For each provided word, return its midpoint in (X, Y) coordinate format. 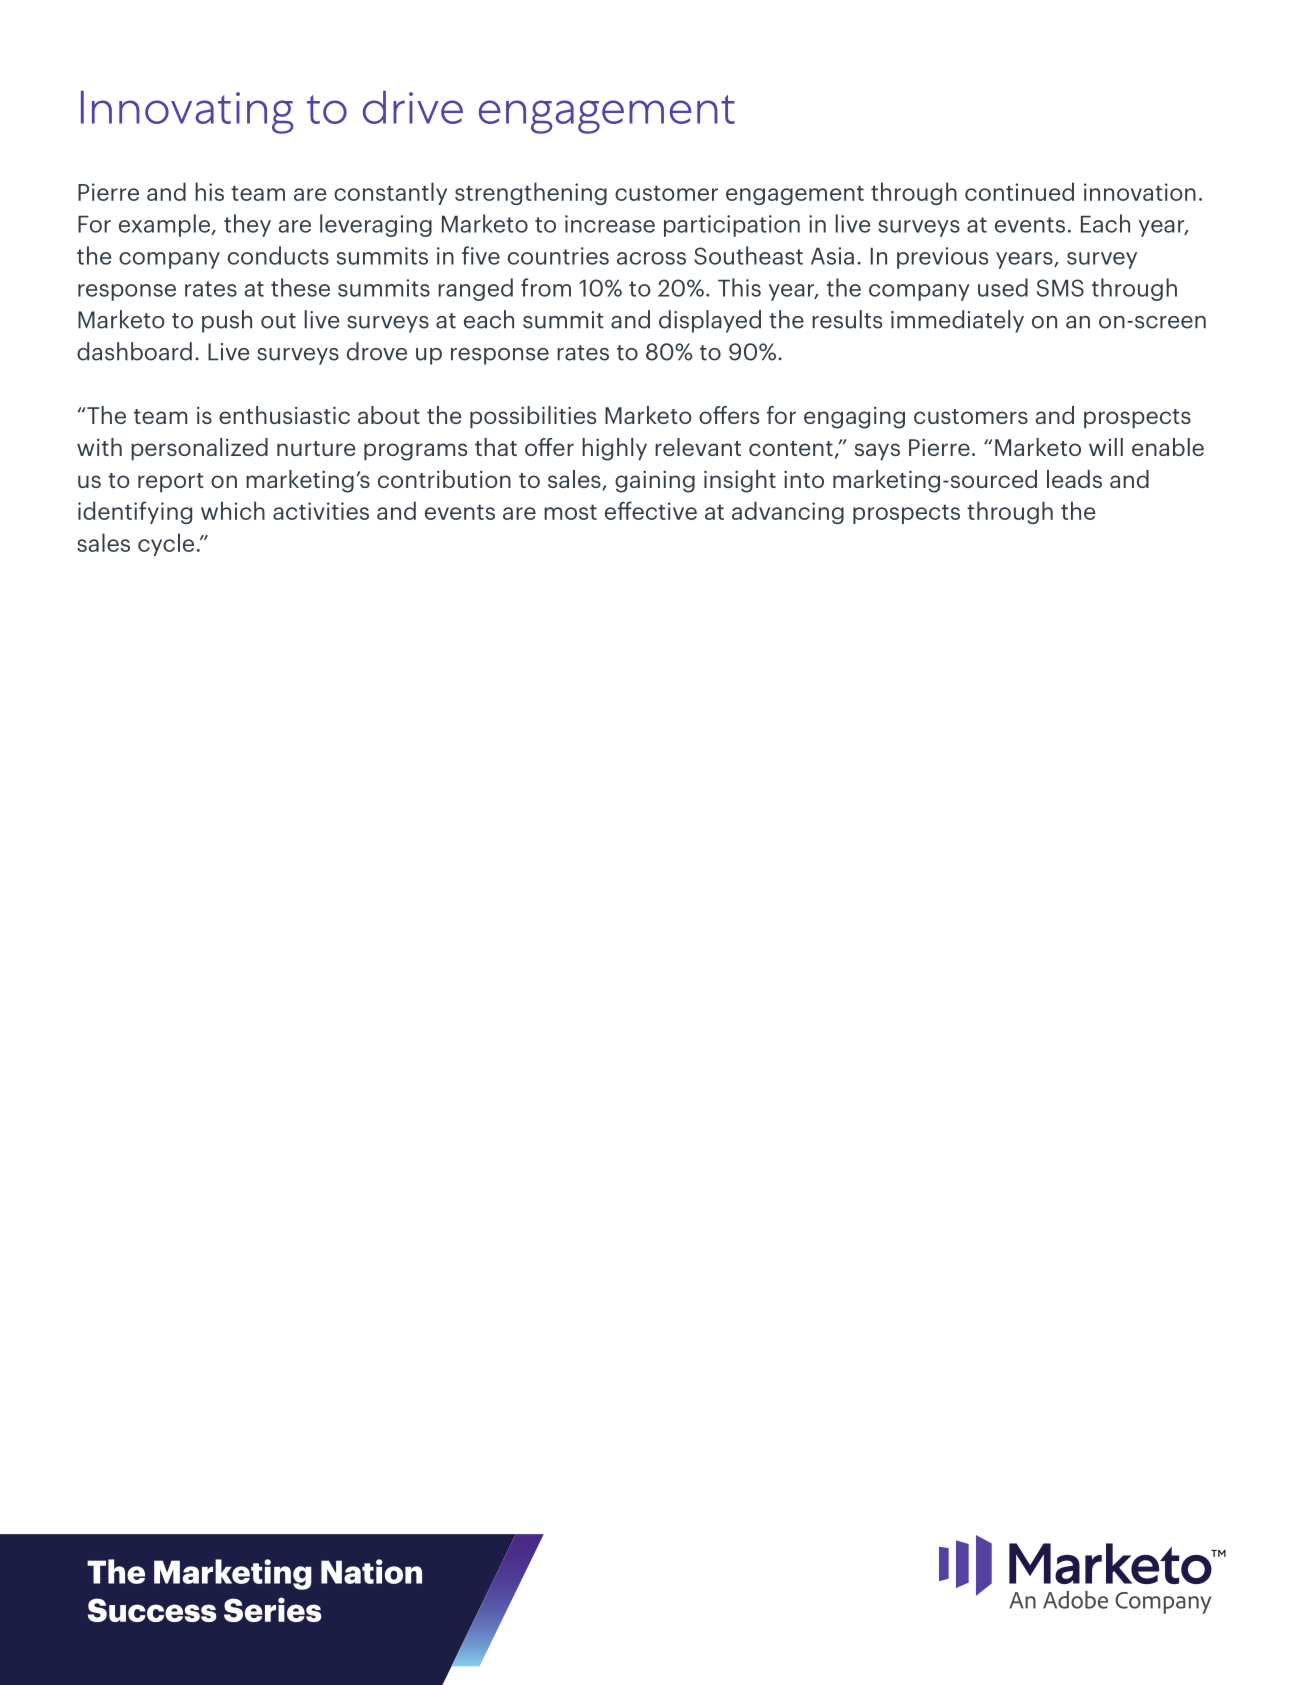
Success (152, 1610)
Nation (371, 1571)
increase (610, 224)
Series (273, 1609)
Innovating (187, 112)
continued (1019, 191)
